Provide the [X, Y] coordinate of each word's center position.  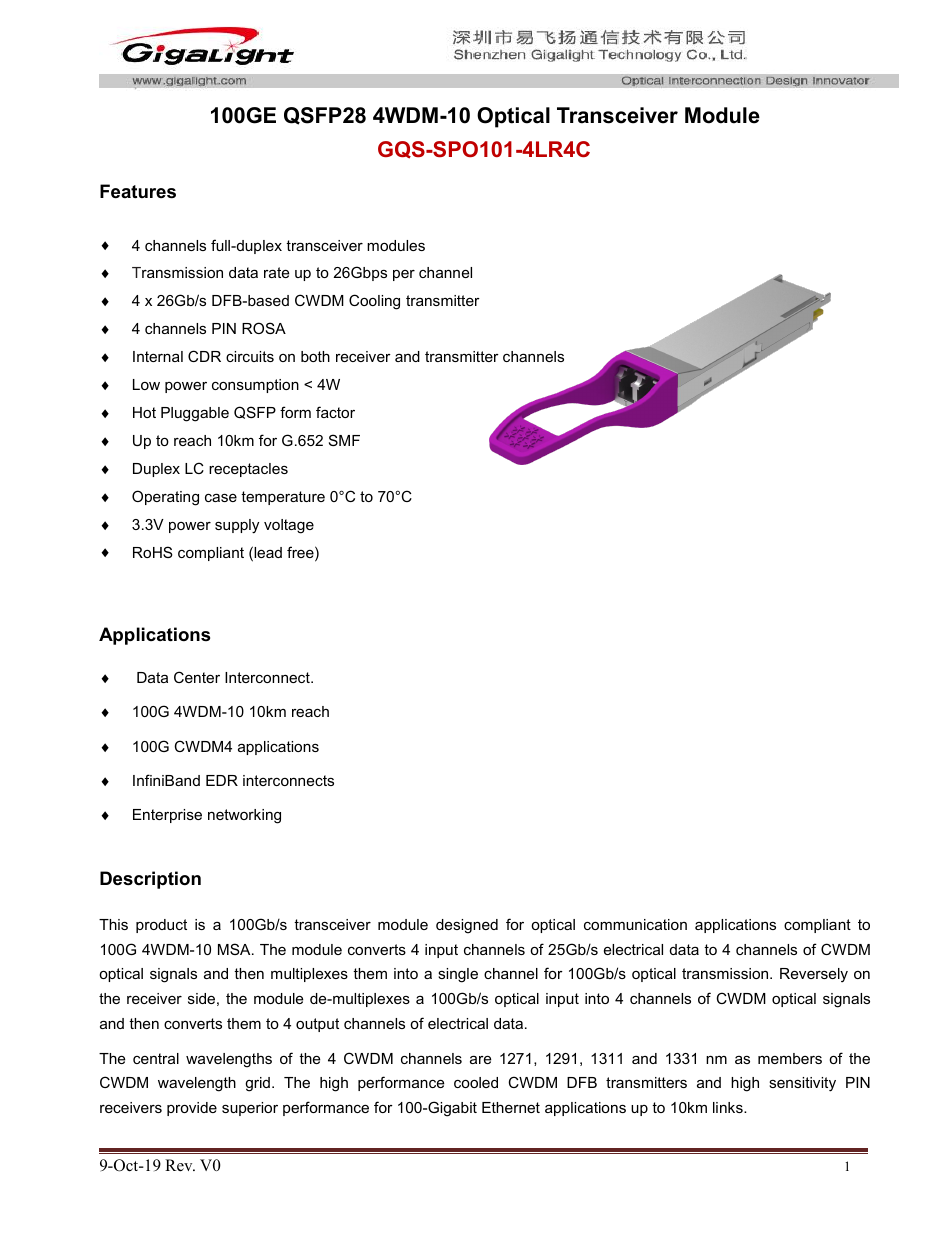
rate [276, 272]
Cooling [374, 302]
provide [192, 1109]
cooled [476, 1082]
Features [138, 191]
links [729, 1107]
